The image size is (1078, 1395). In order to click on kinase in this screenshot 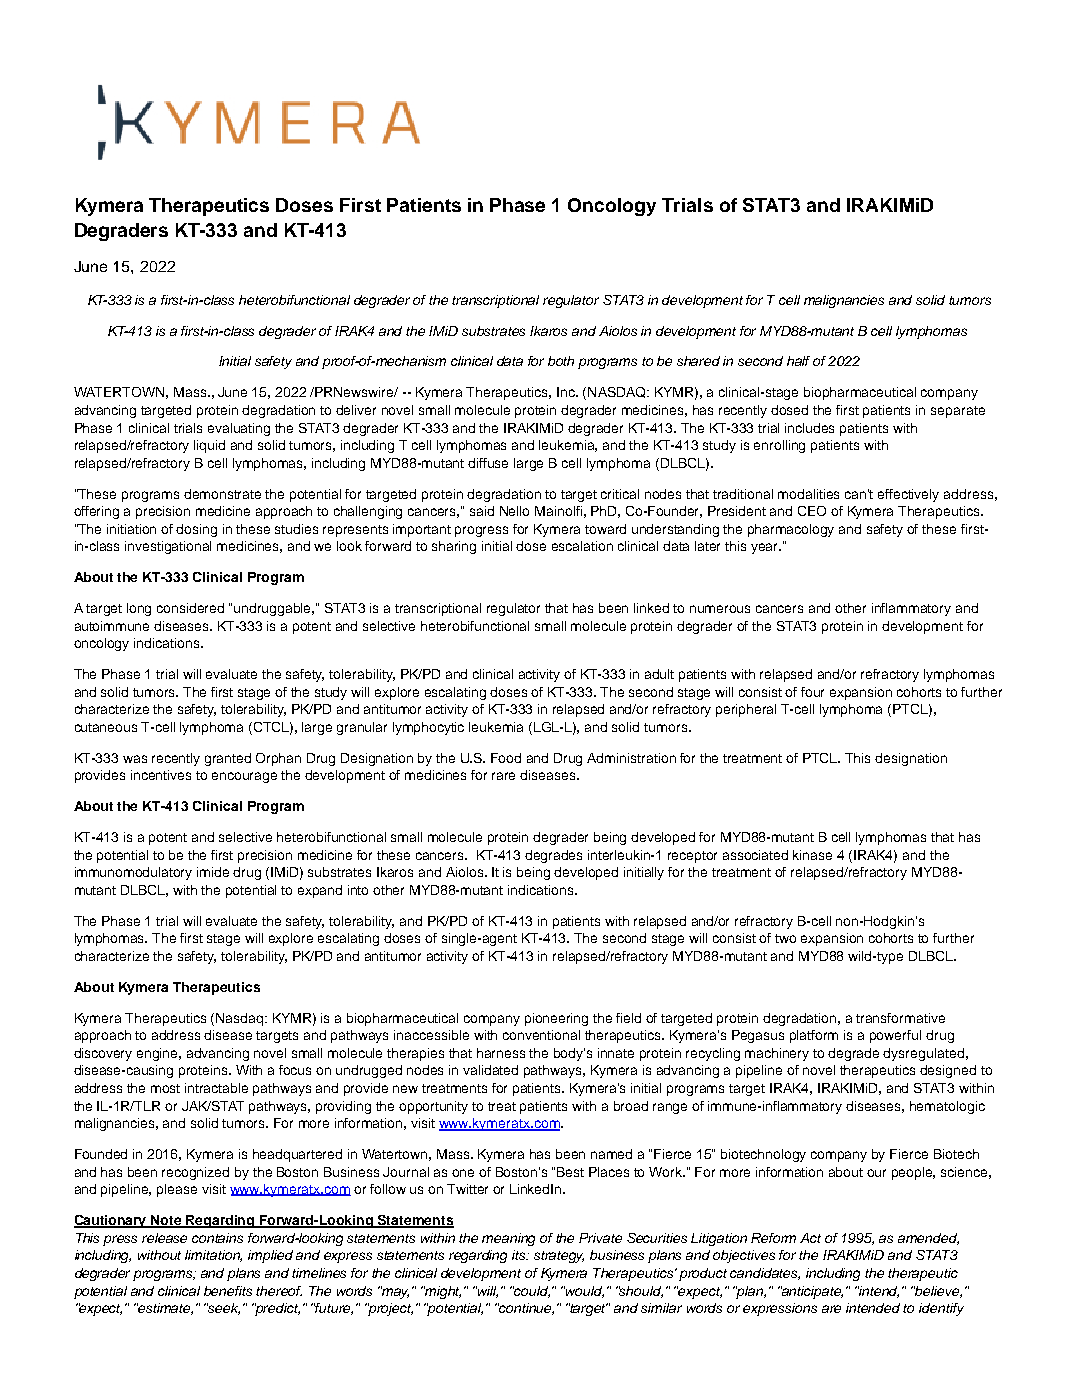, I will do `click(812, 855)`.
